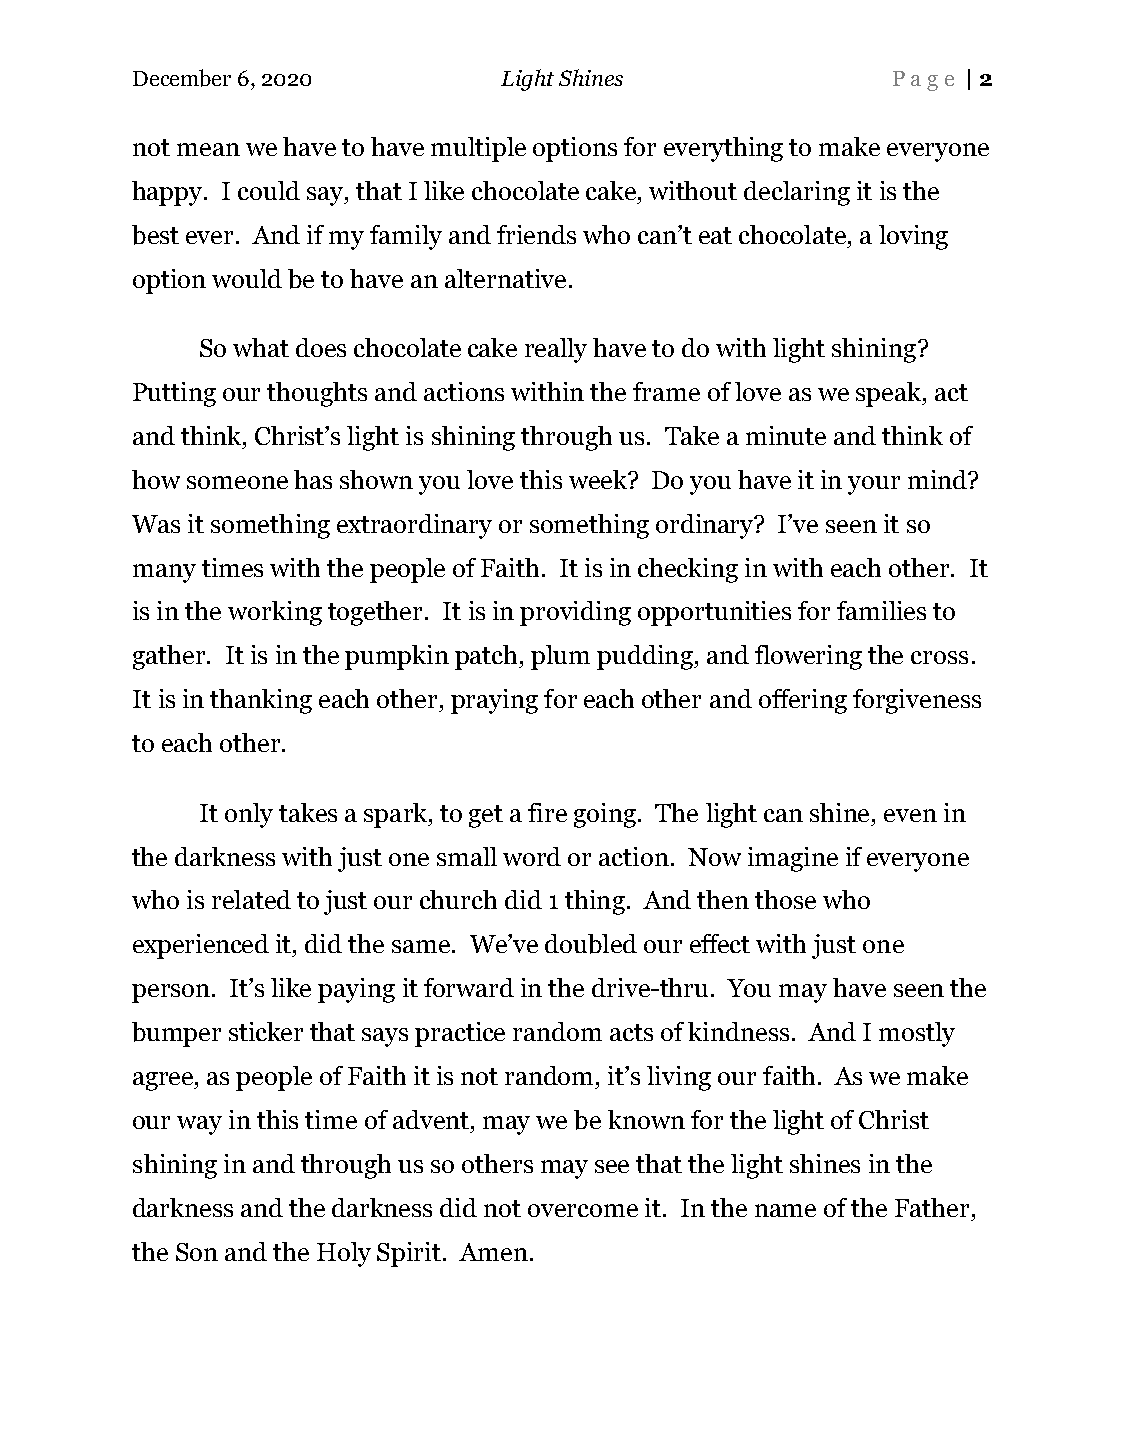 The height and width of the document is (1456, 1125). Describe the element at coordinates (583, 1210) in the document. I see `overcome` at that location.
